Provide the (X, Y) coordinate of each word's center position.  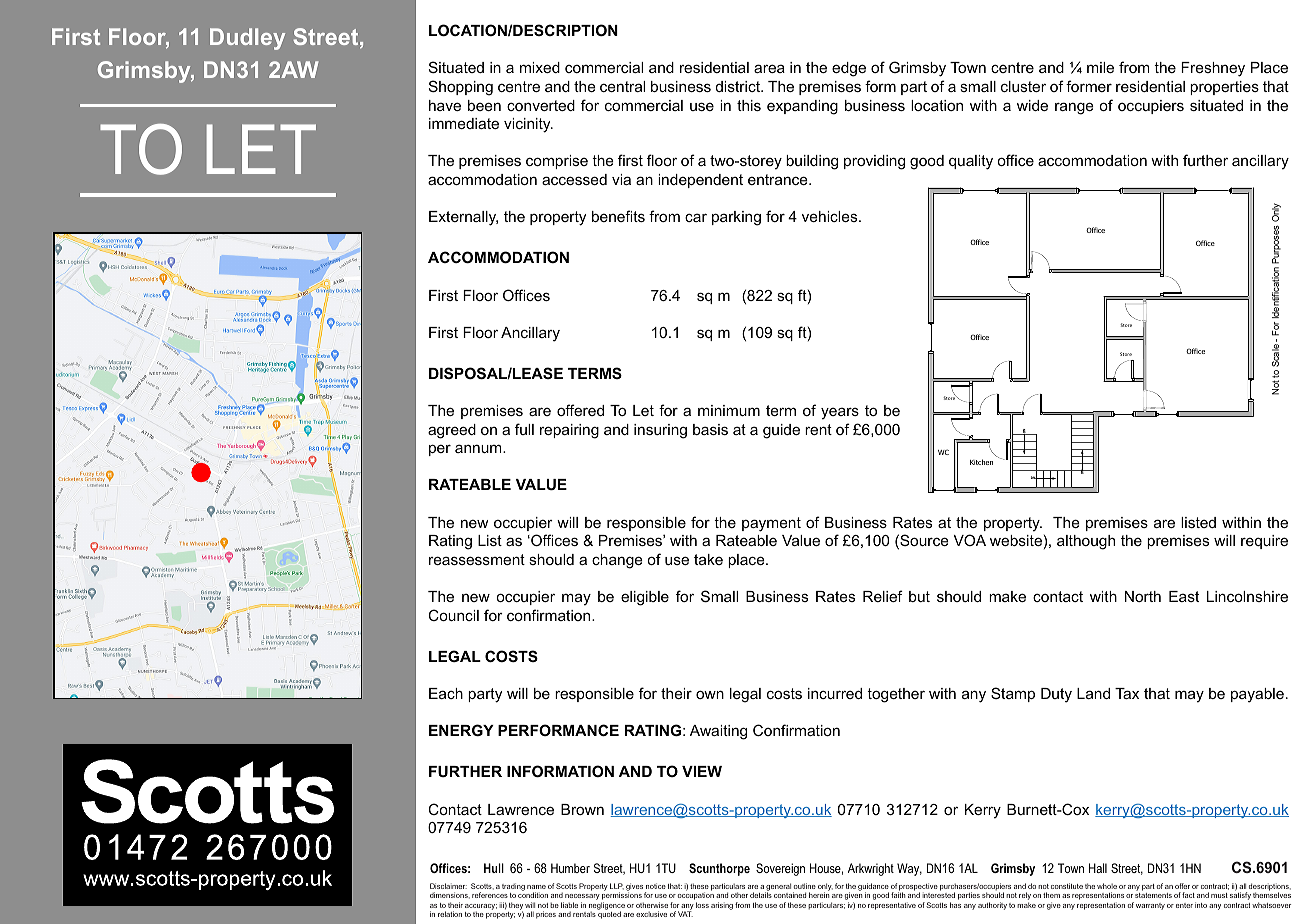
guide (781, 431)
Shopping (461, 88)
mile (1100, 67)
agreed (452, 431)
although (1086, 542)
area (769, 68)
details (761, 895)
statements (1153, 895)
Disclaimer (448, 886)
